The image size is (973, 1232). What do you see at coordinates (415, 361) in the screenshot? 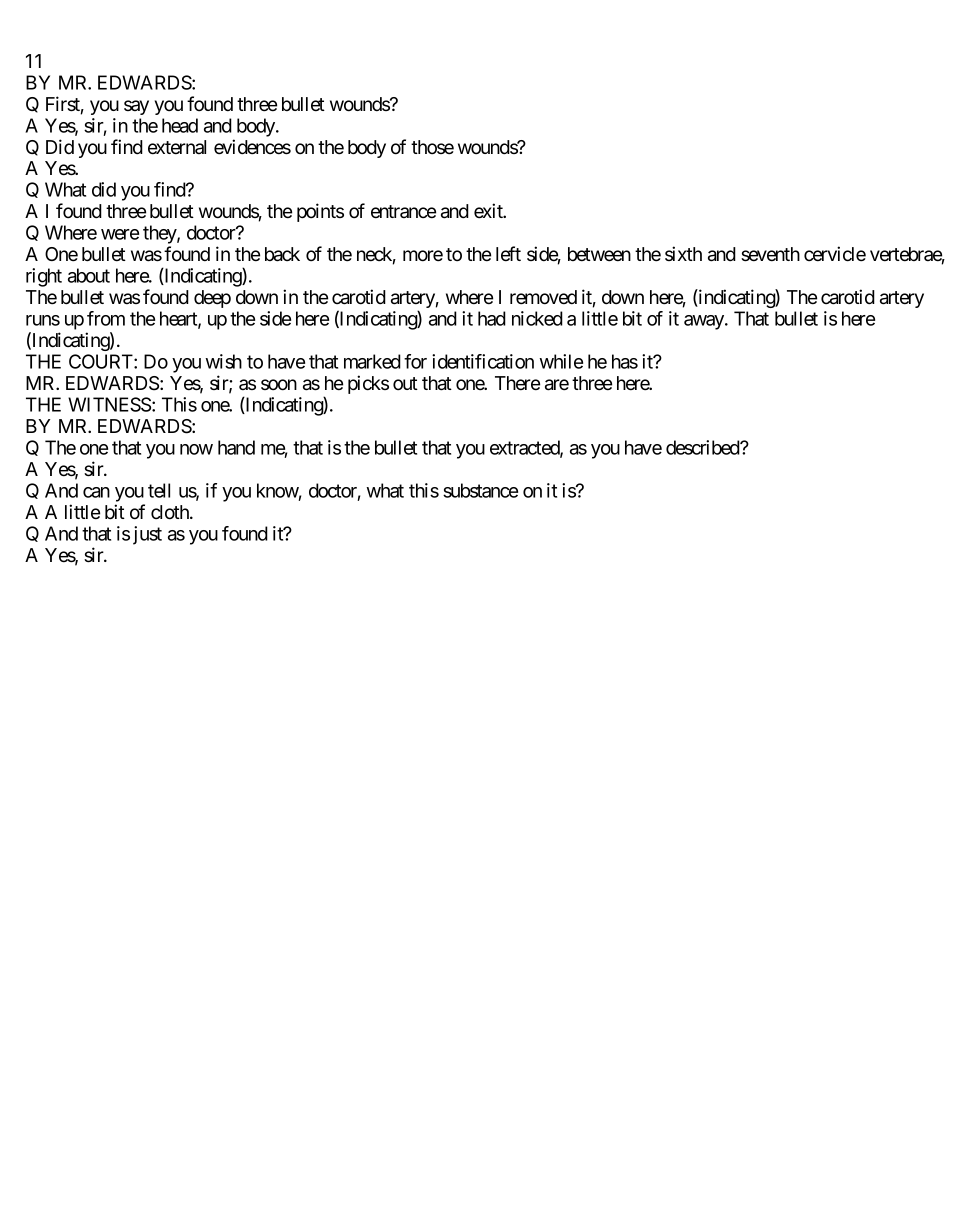
I see `for` at bounding box center [415, 361].
